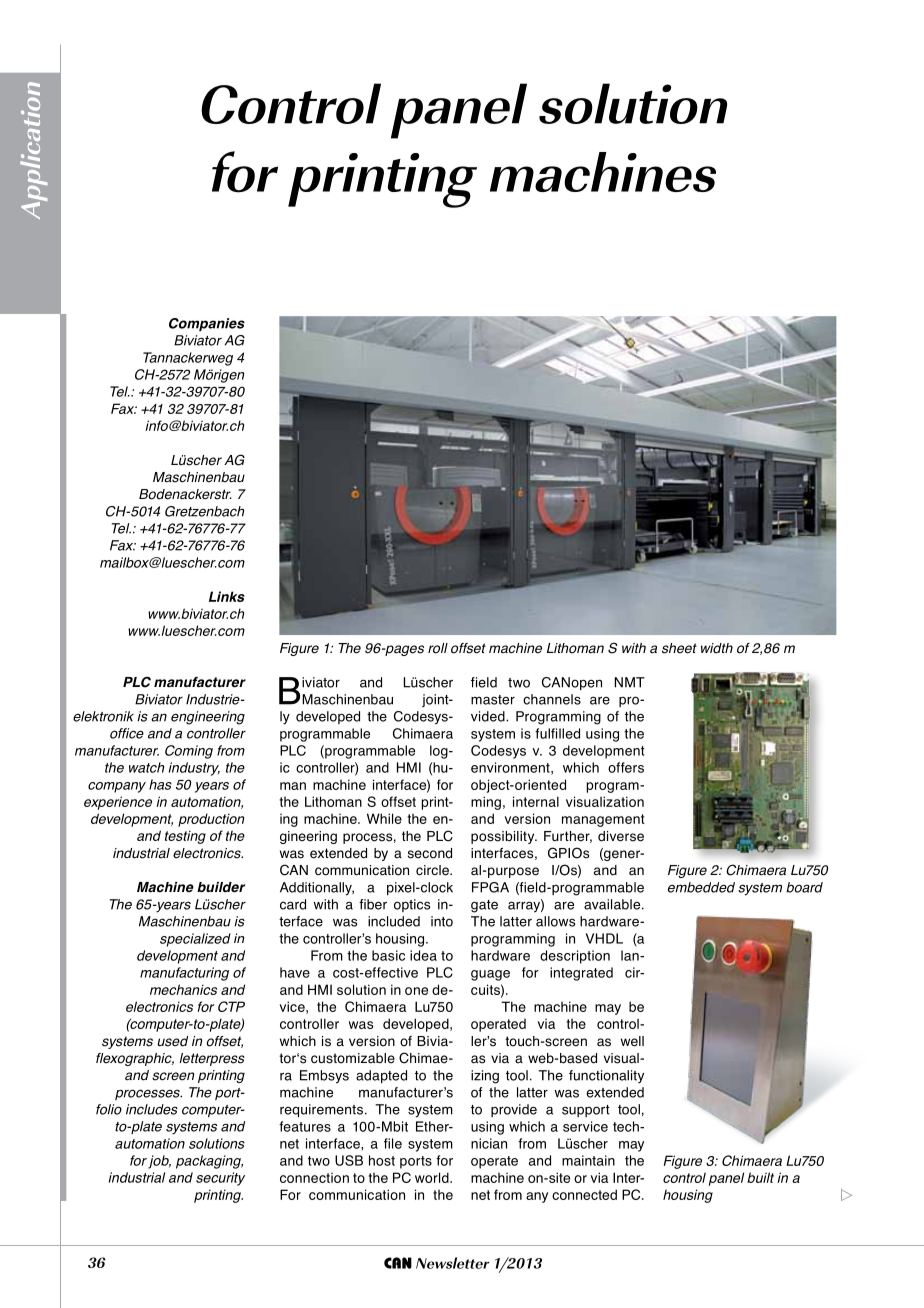 This screenshot has height=1308, width=924. Describe the element at coordinates (194, 769) in the screenshot. I see `industry` at that location.
